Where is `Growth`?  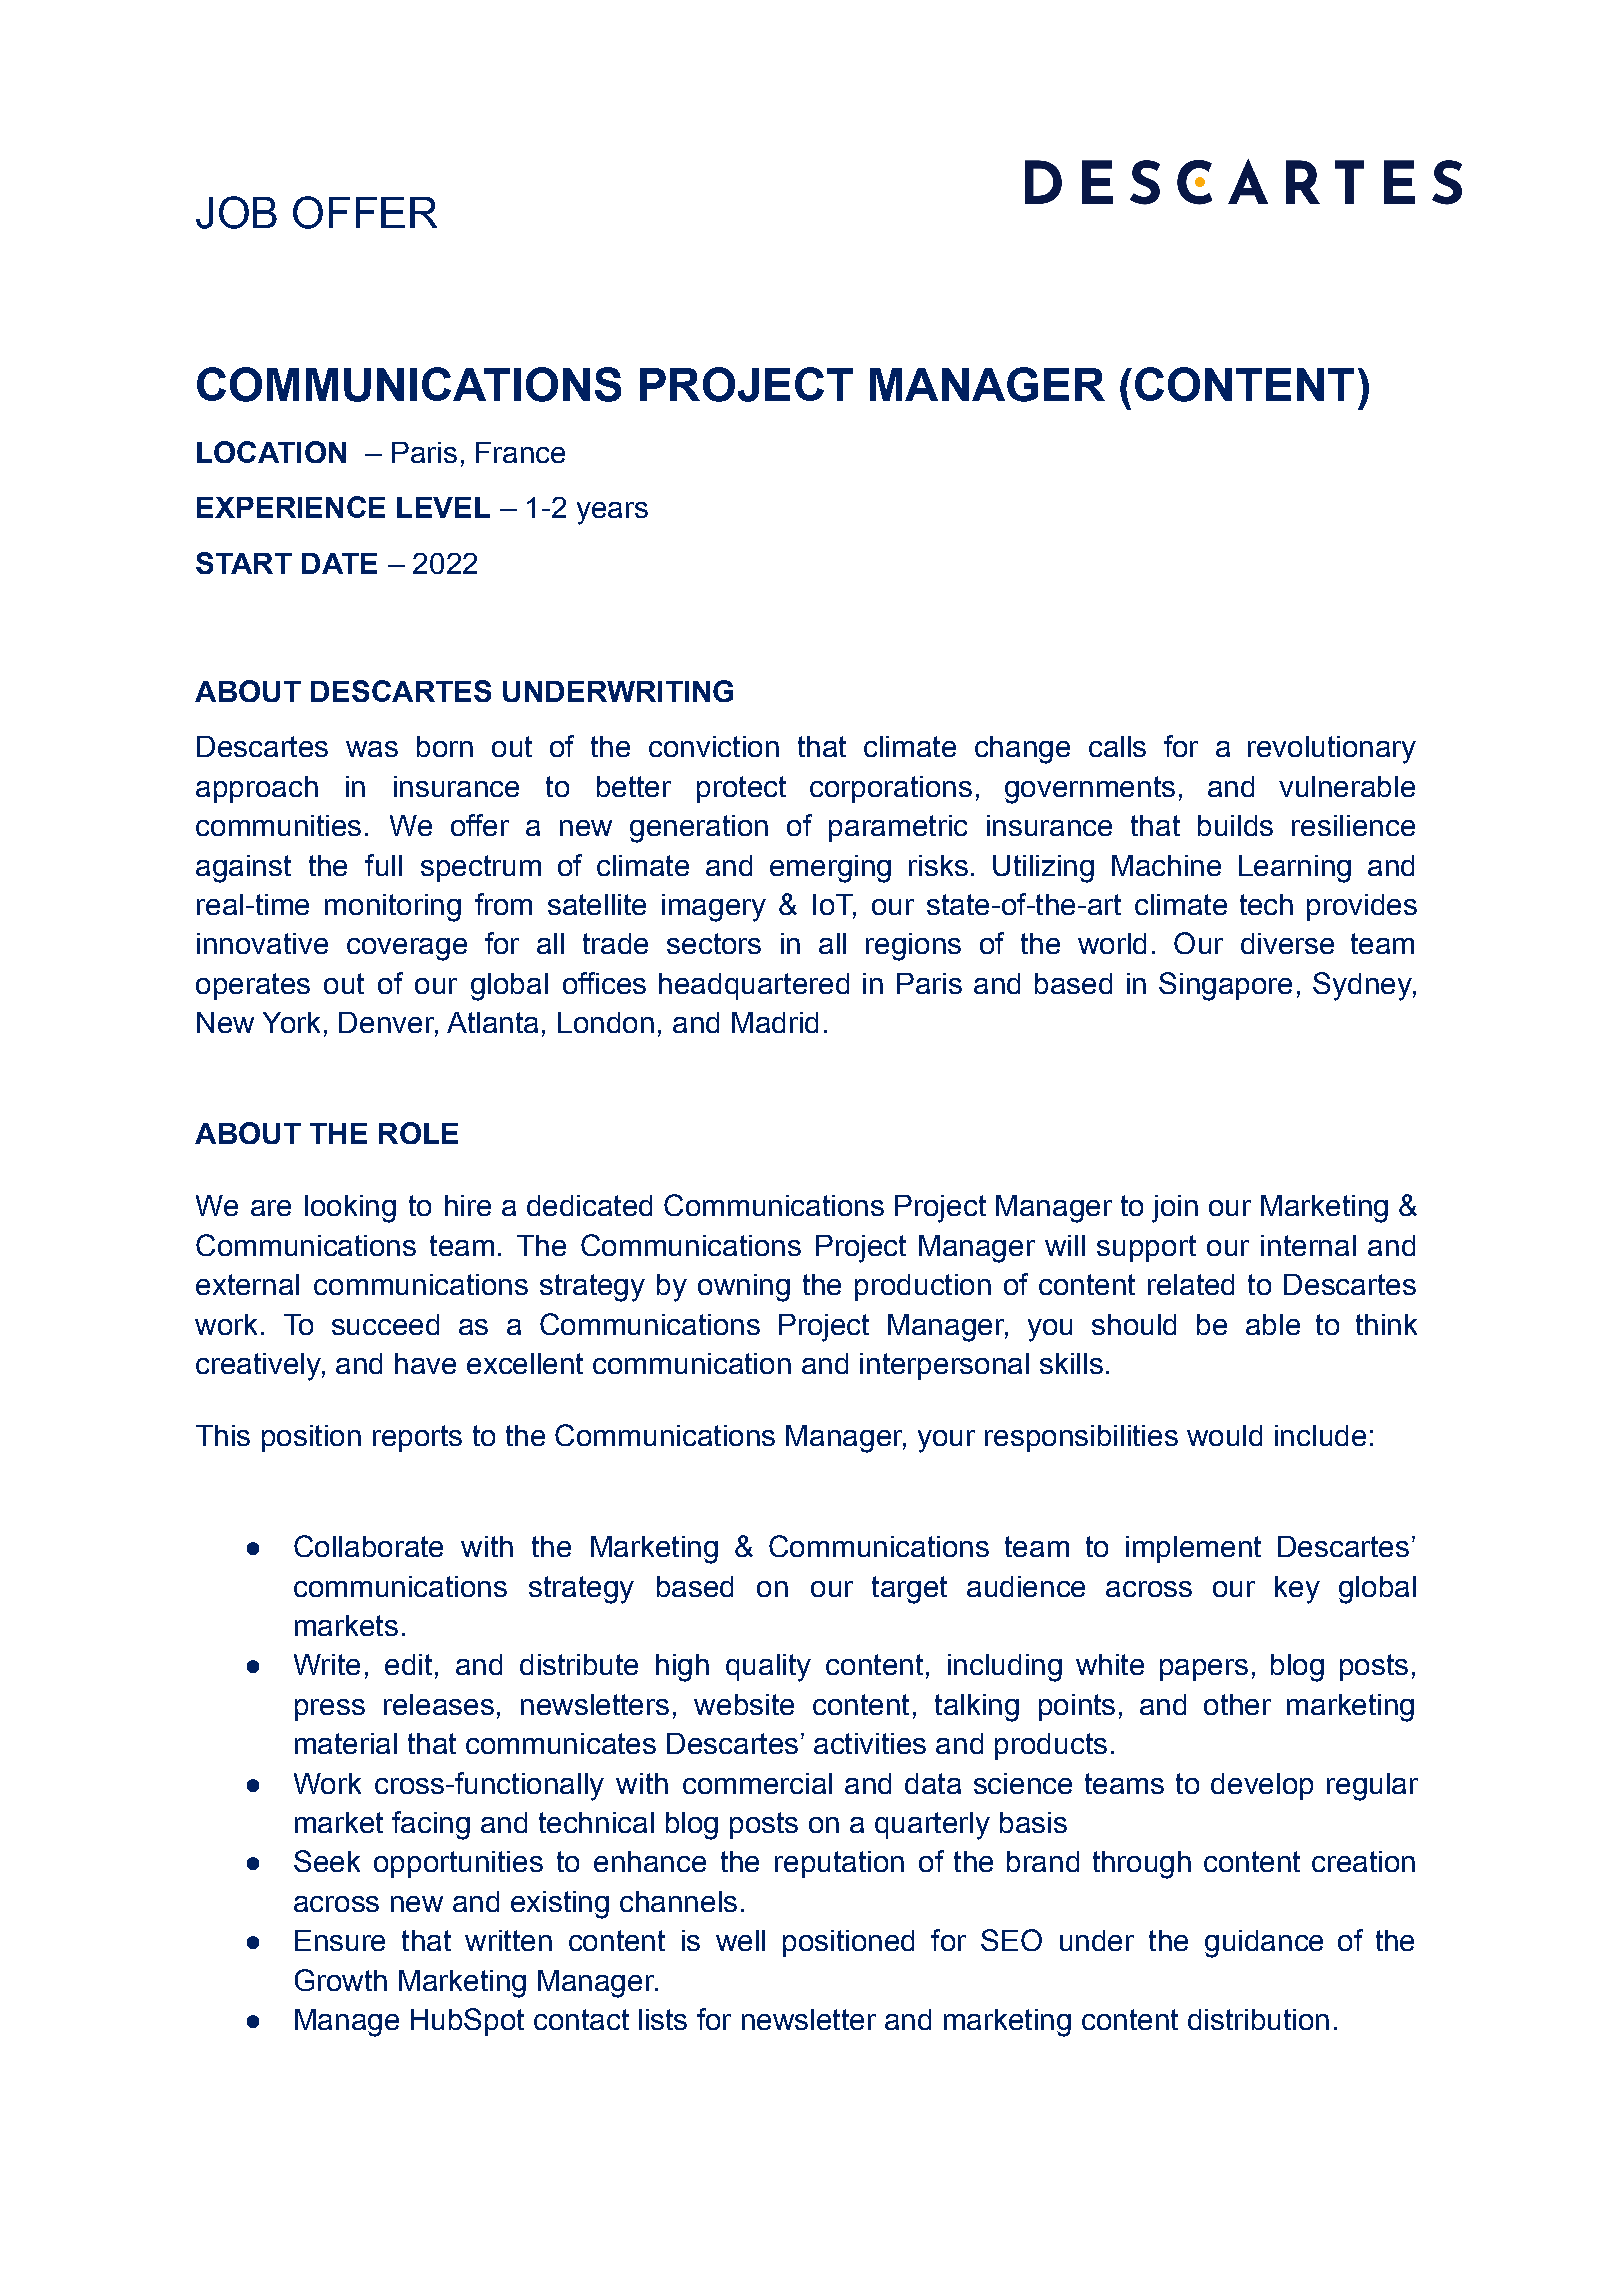
Growth is located at coordinates (341, 1980).
